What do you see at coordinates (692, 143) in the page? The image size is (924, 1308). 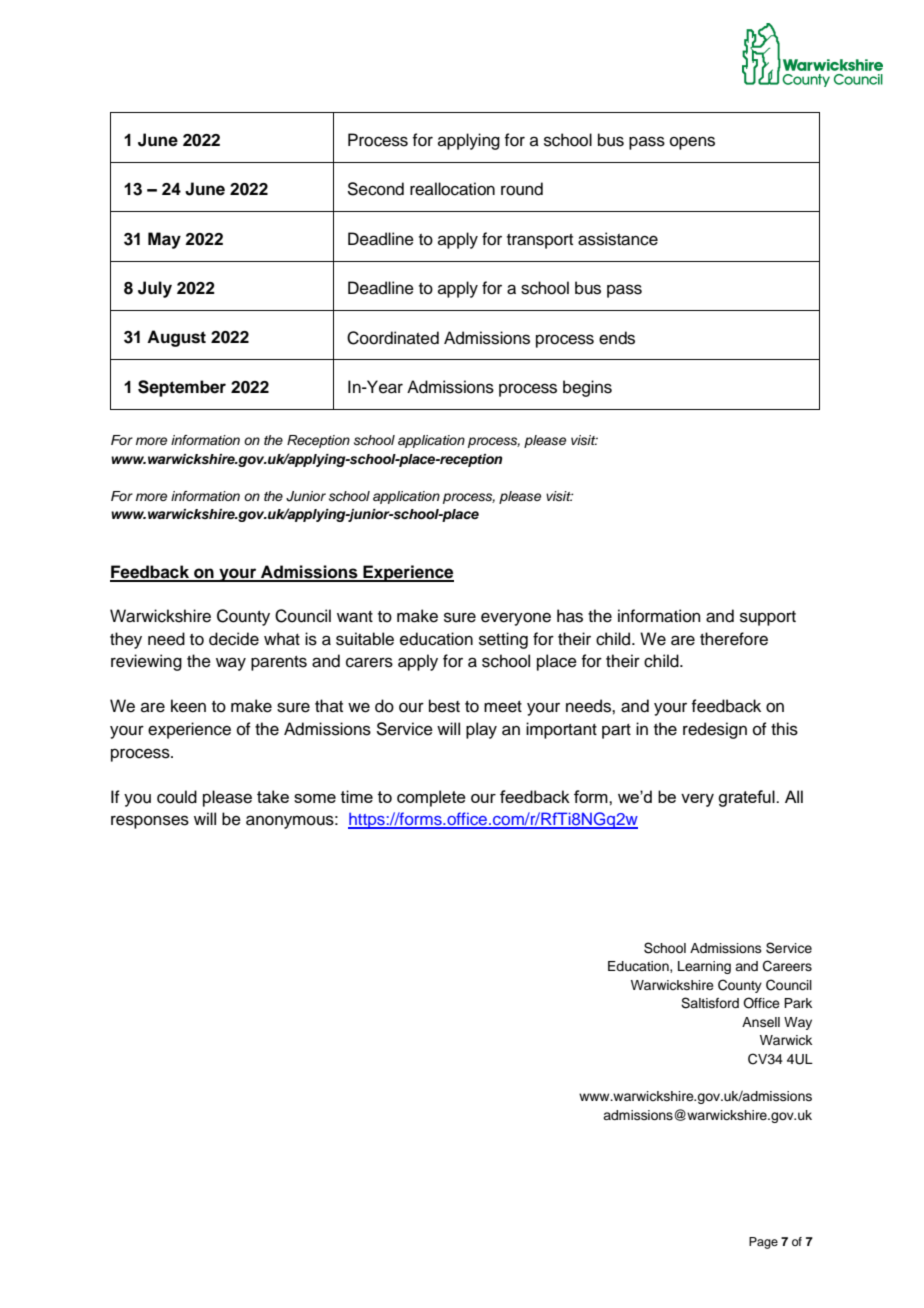 I see `opens` at bounding box center [692, 143].
